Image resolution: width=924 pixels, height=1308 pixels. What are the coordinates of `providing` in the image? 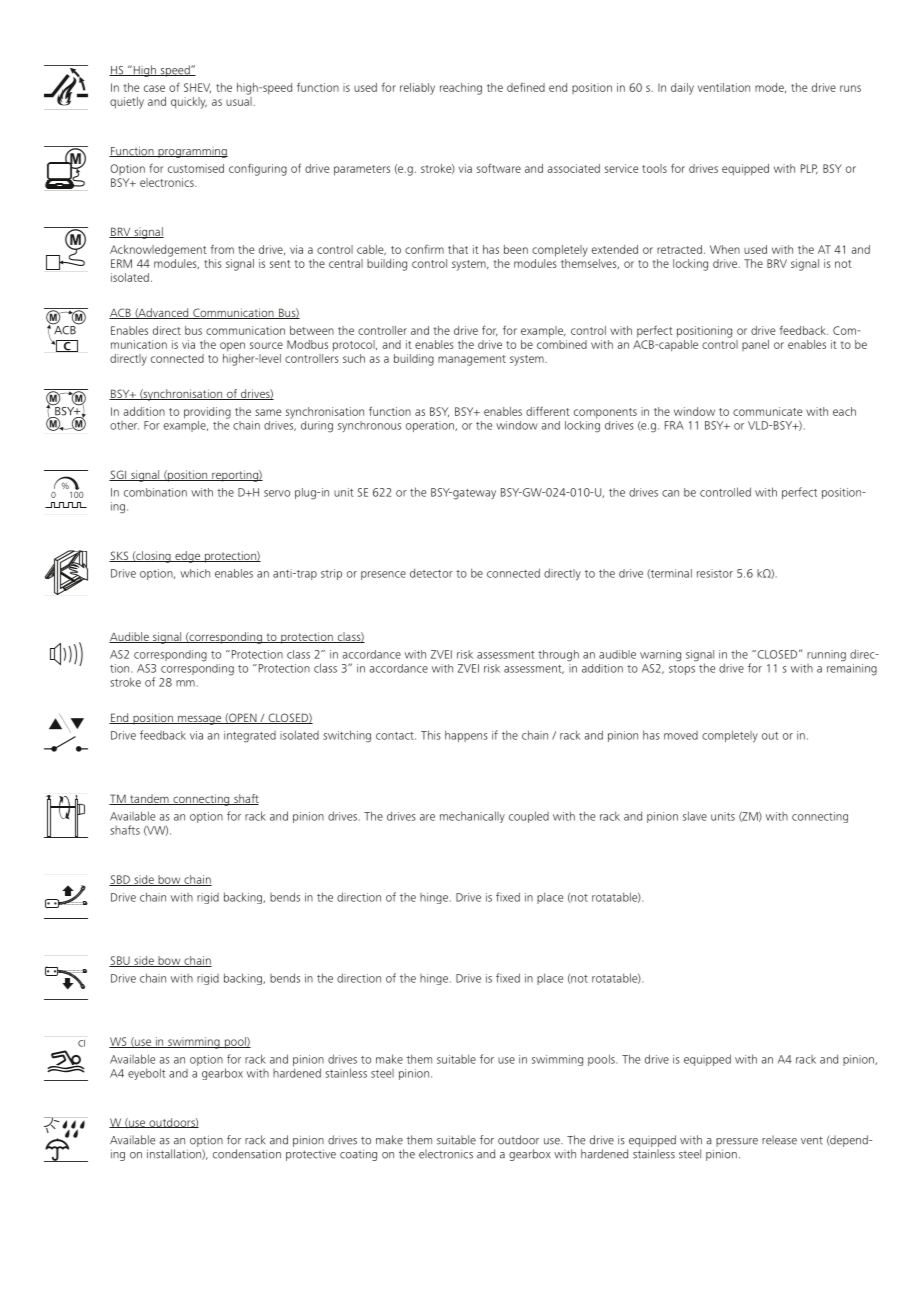 It's located at (207, 413).
